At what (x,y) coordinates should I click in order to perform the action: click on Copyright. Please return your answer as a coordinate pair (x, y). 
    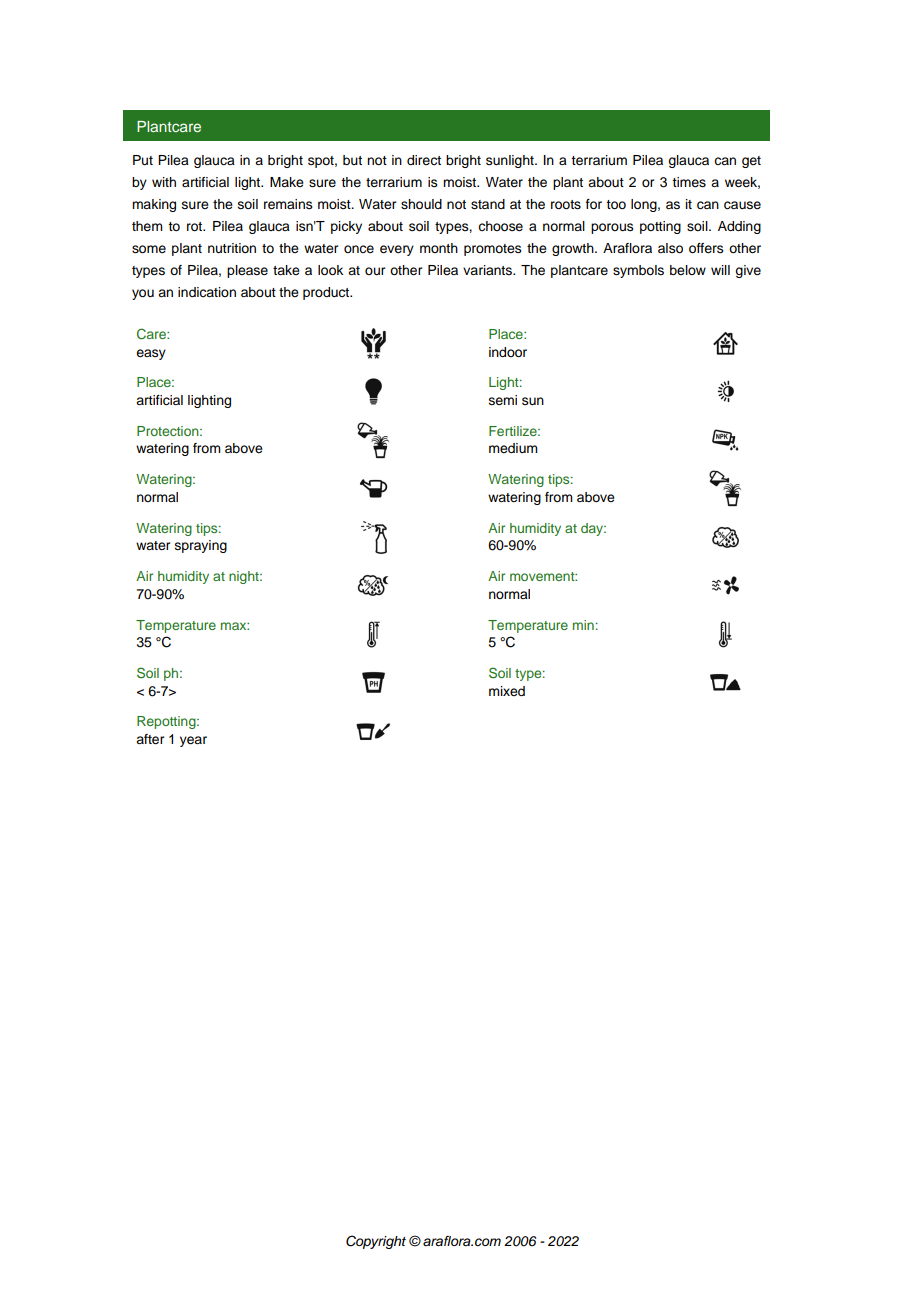
    Looking at the image, I should click on (376, 1242).
